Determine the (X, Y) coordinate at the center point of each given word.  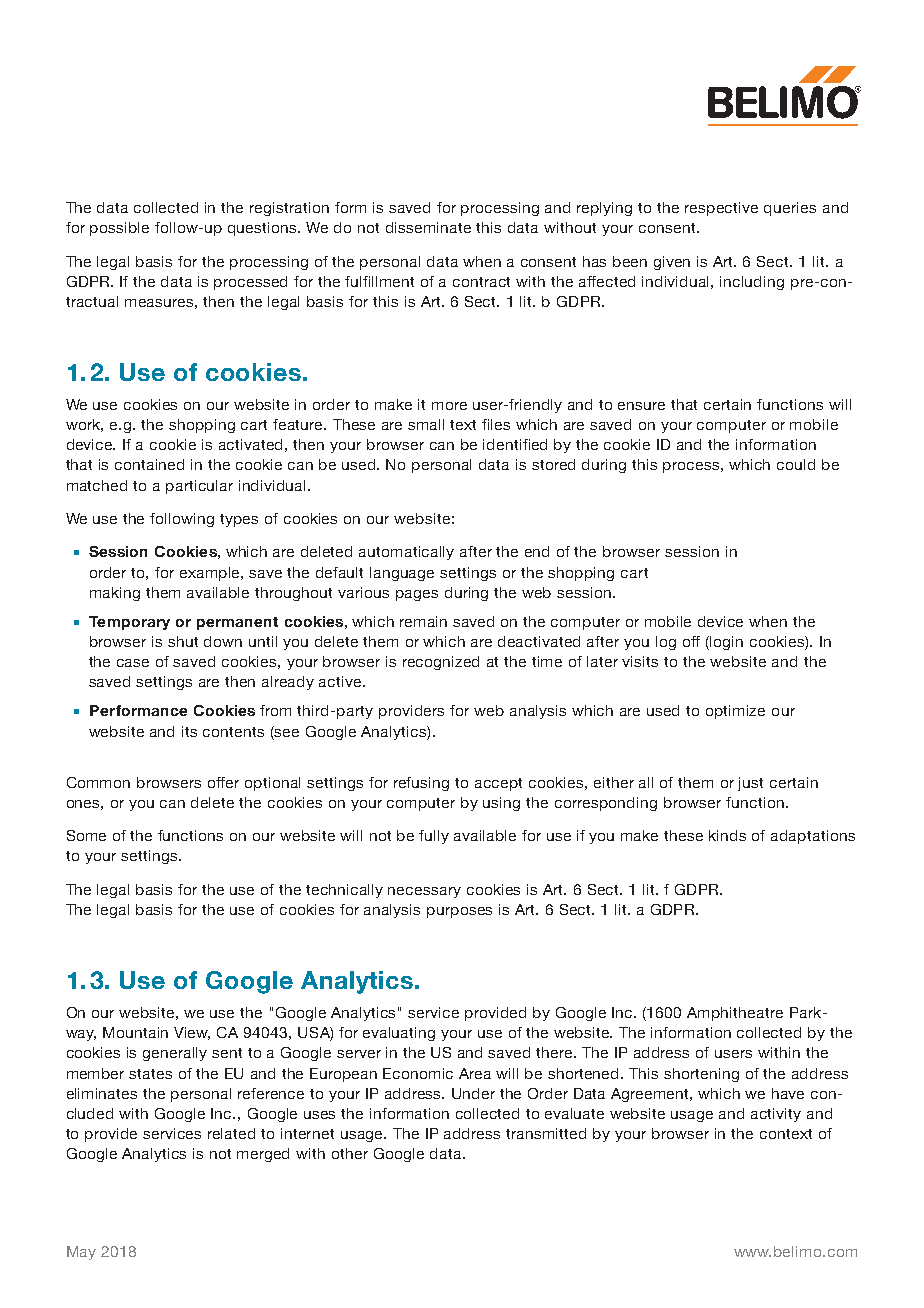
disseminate (428, 227)
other (350, 1153)
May (81, 1253)
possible (119, 229)
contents (233, 732)
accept (498, 784)
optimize (735, 712)
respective (721, 209)
